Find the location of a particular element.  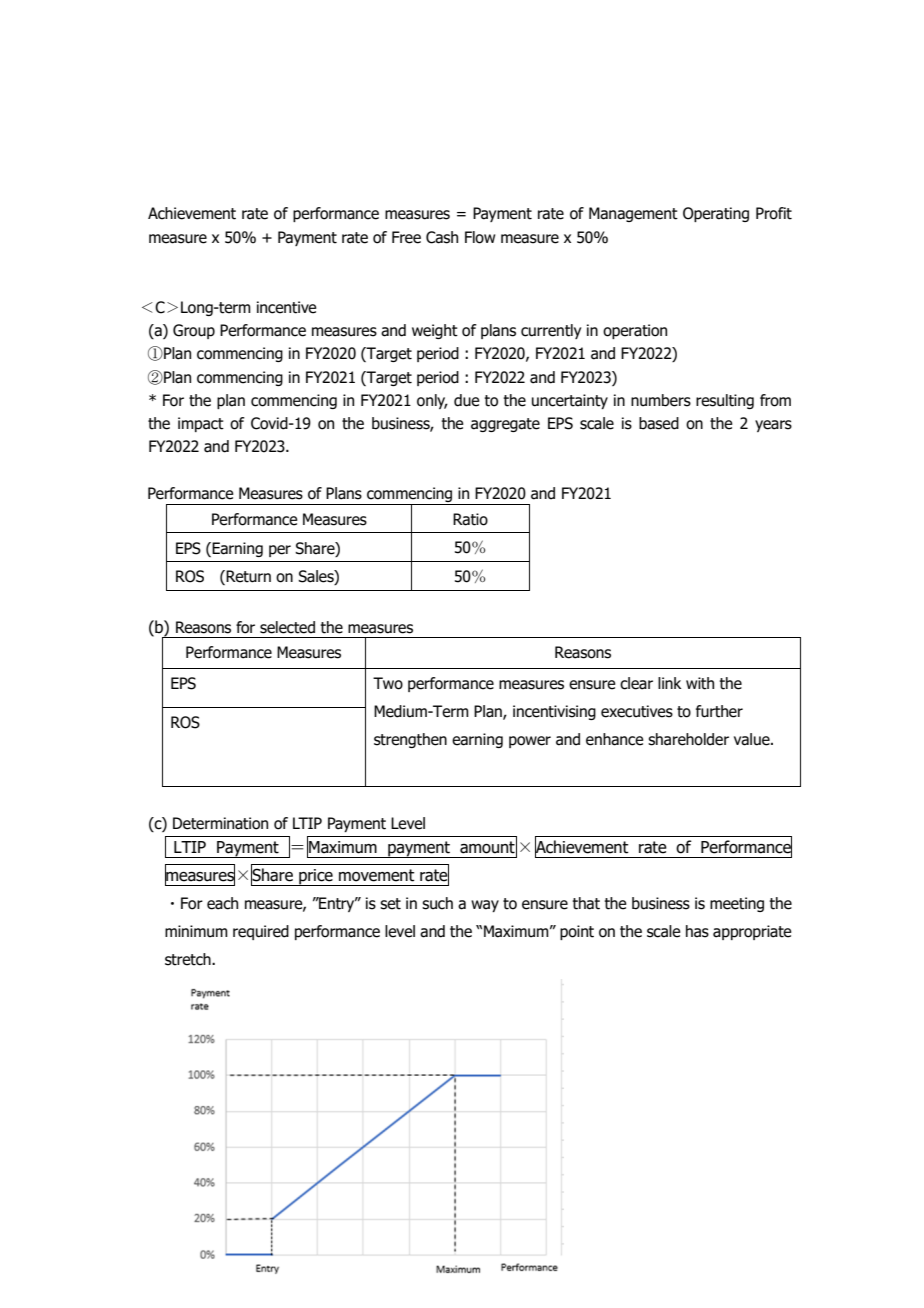

impact is located at coordinates (201, 424).
